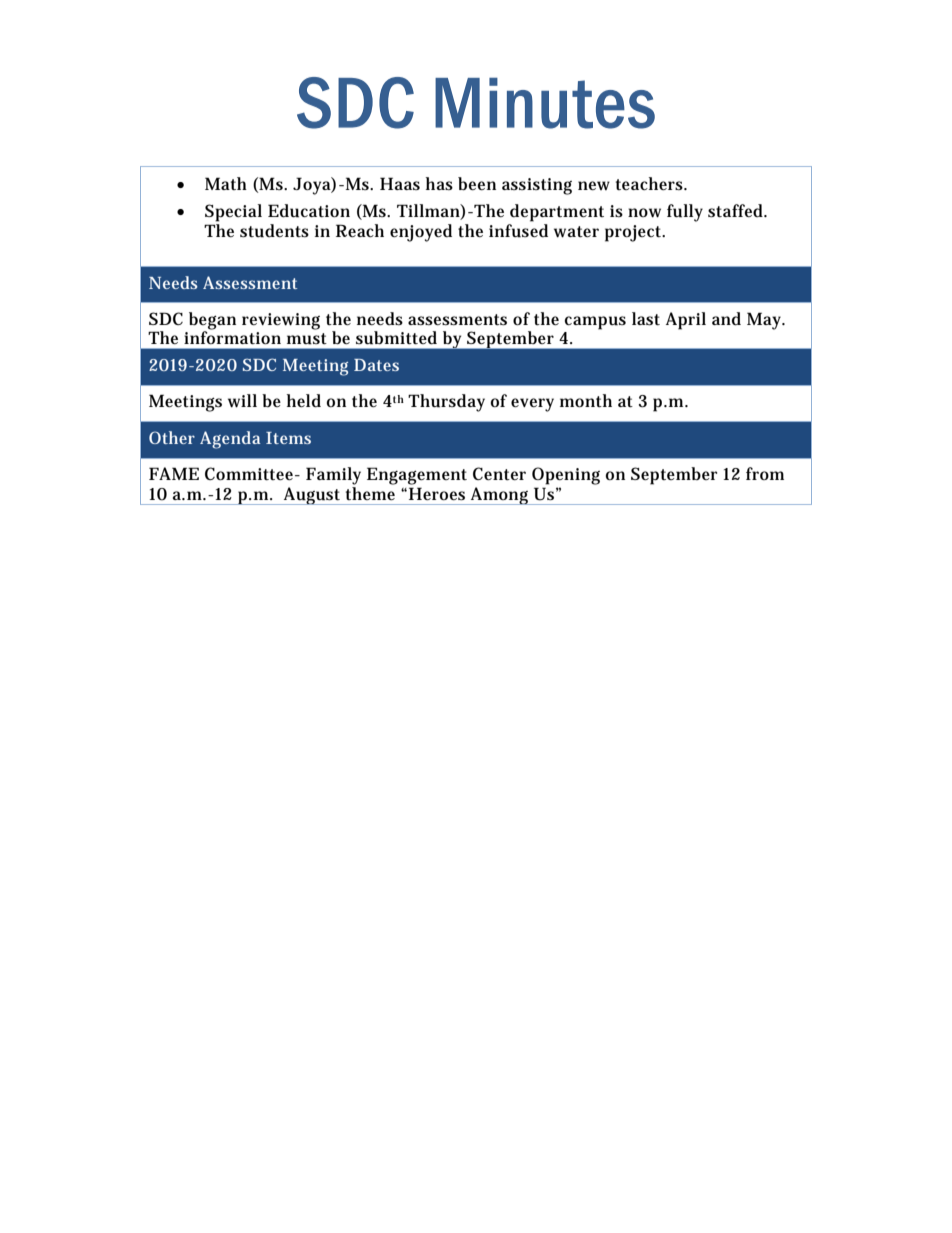 Image resolution: width=952 pixels, height=1233 pixels. Describe the element at coordinates (446, 403) in the screenshot. I see `Thursday` at that location.
